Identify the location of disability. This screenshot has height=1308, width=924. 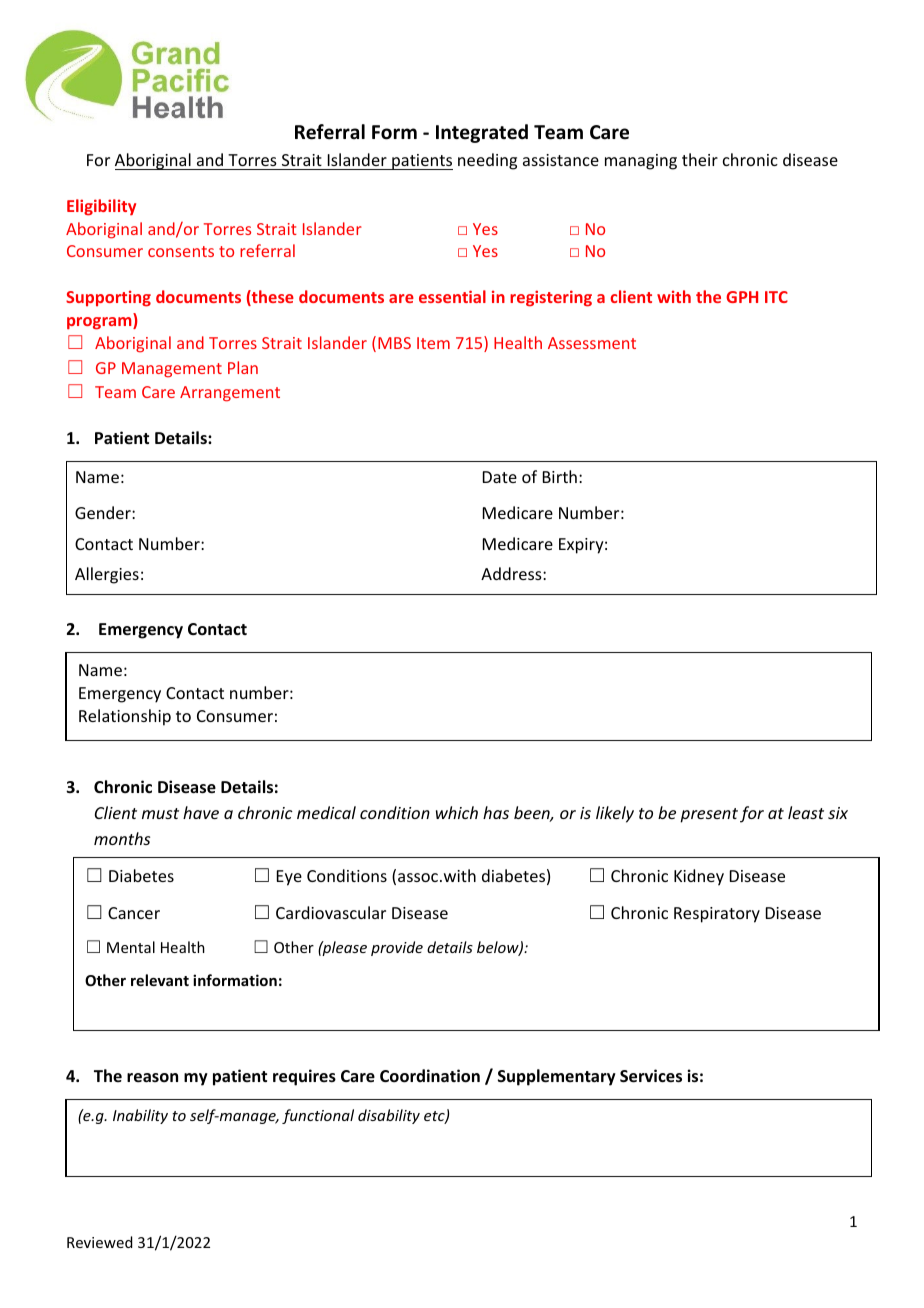
(389, 1116).
